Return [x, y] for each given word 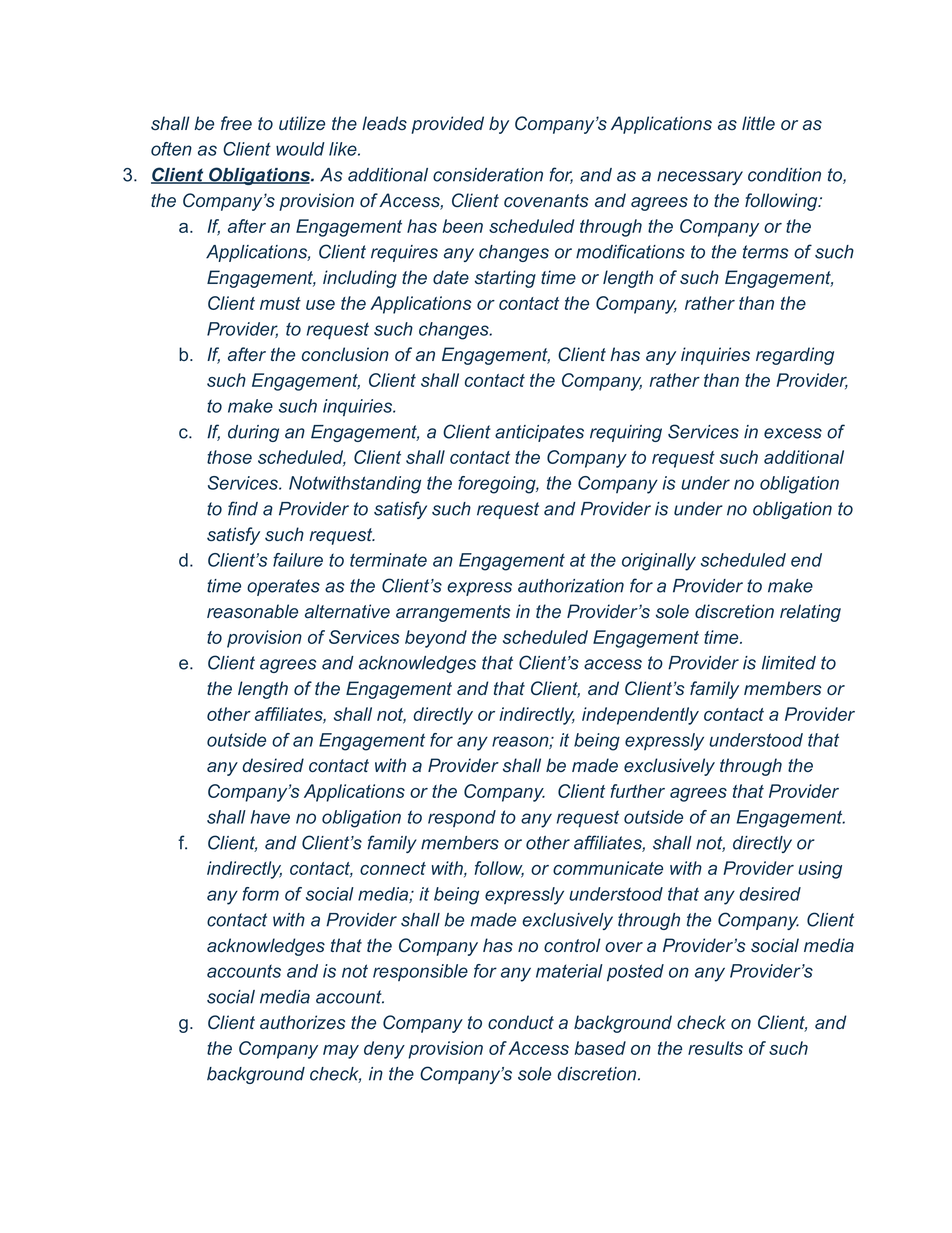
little [758, 123]
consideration [488, 175]
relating [810, 613]
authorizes [303, 1022]
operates [283, 587]
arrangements [453, 613]
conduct [521, 1022]
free [236, 123]
